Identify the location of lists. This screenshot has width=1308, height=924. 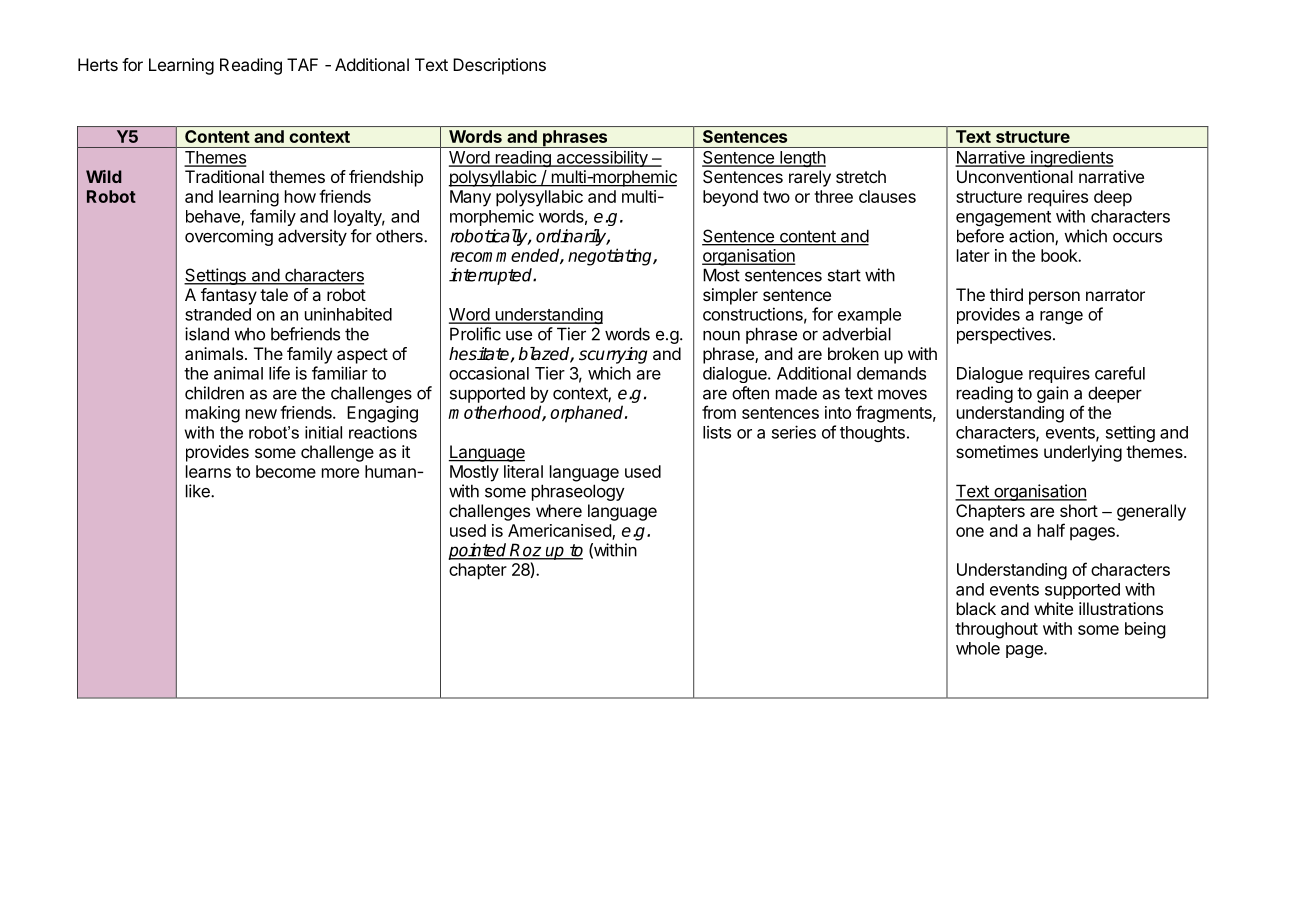
(717, 432).
